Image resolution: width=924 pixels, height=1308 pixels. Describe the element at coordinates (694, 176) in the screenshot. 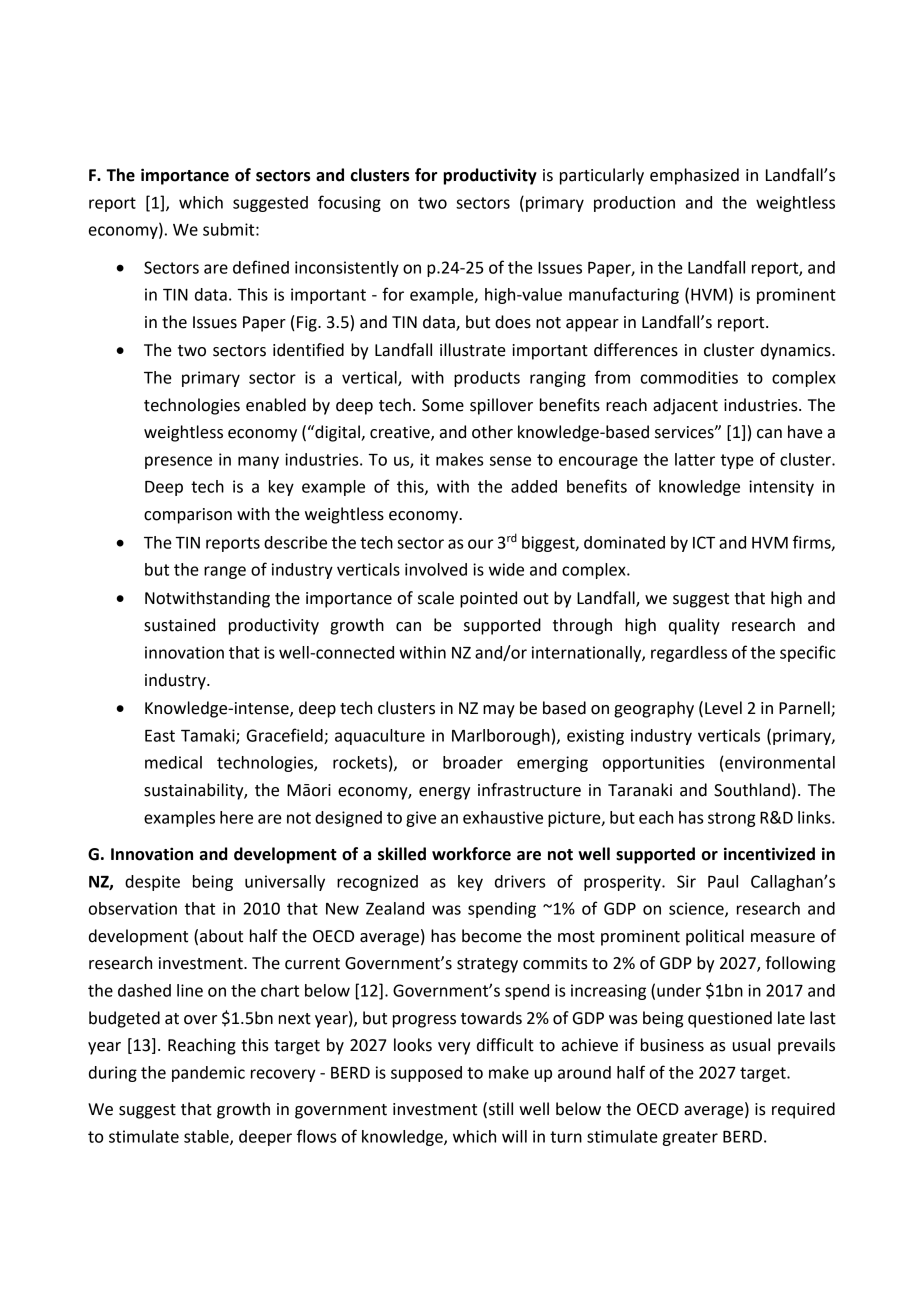

I see `emphasized` at that location.
